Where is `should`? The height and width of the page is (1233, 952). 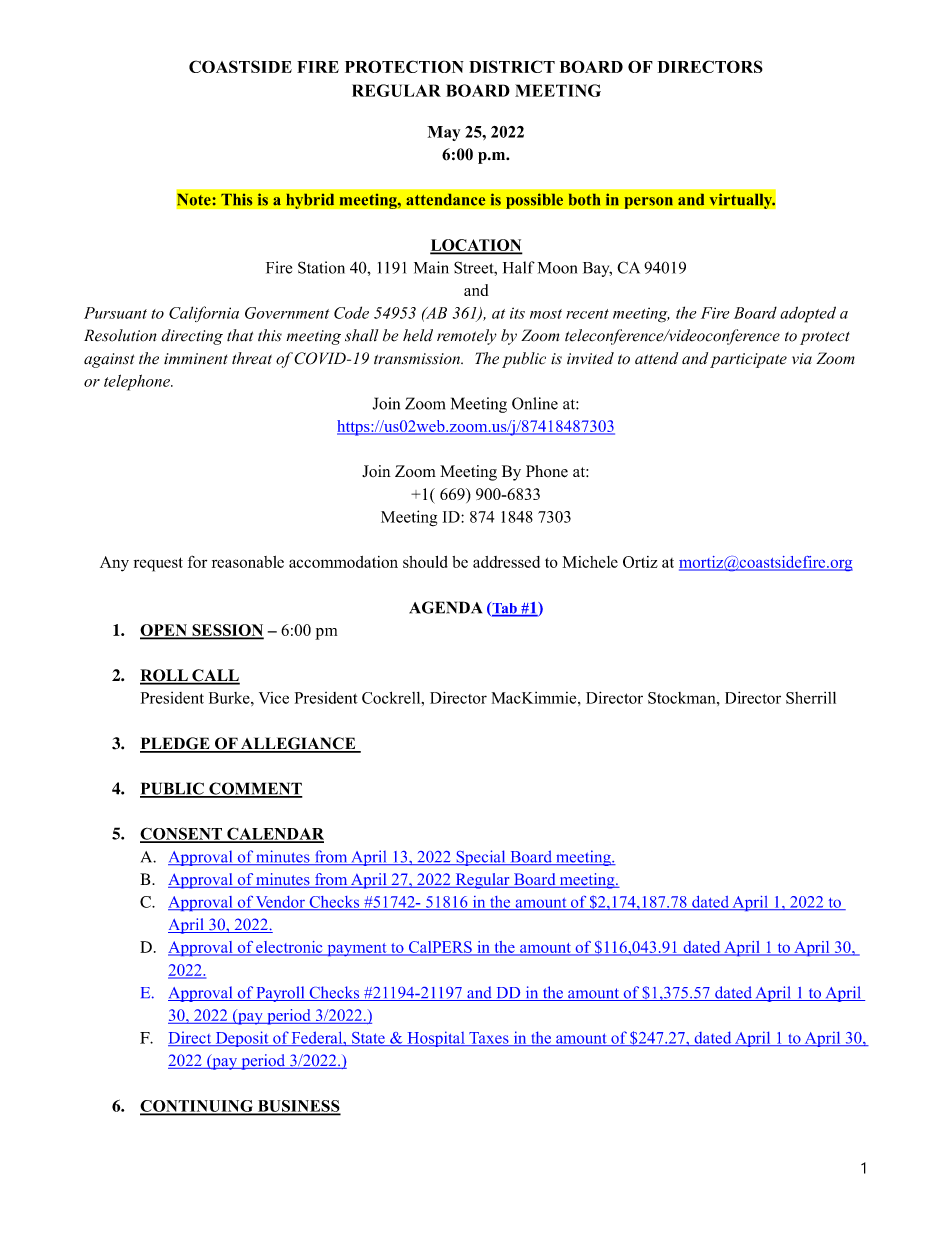 should is located at coordinates (425, 562).
